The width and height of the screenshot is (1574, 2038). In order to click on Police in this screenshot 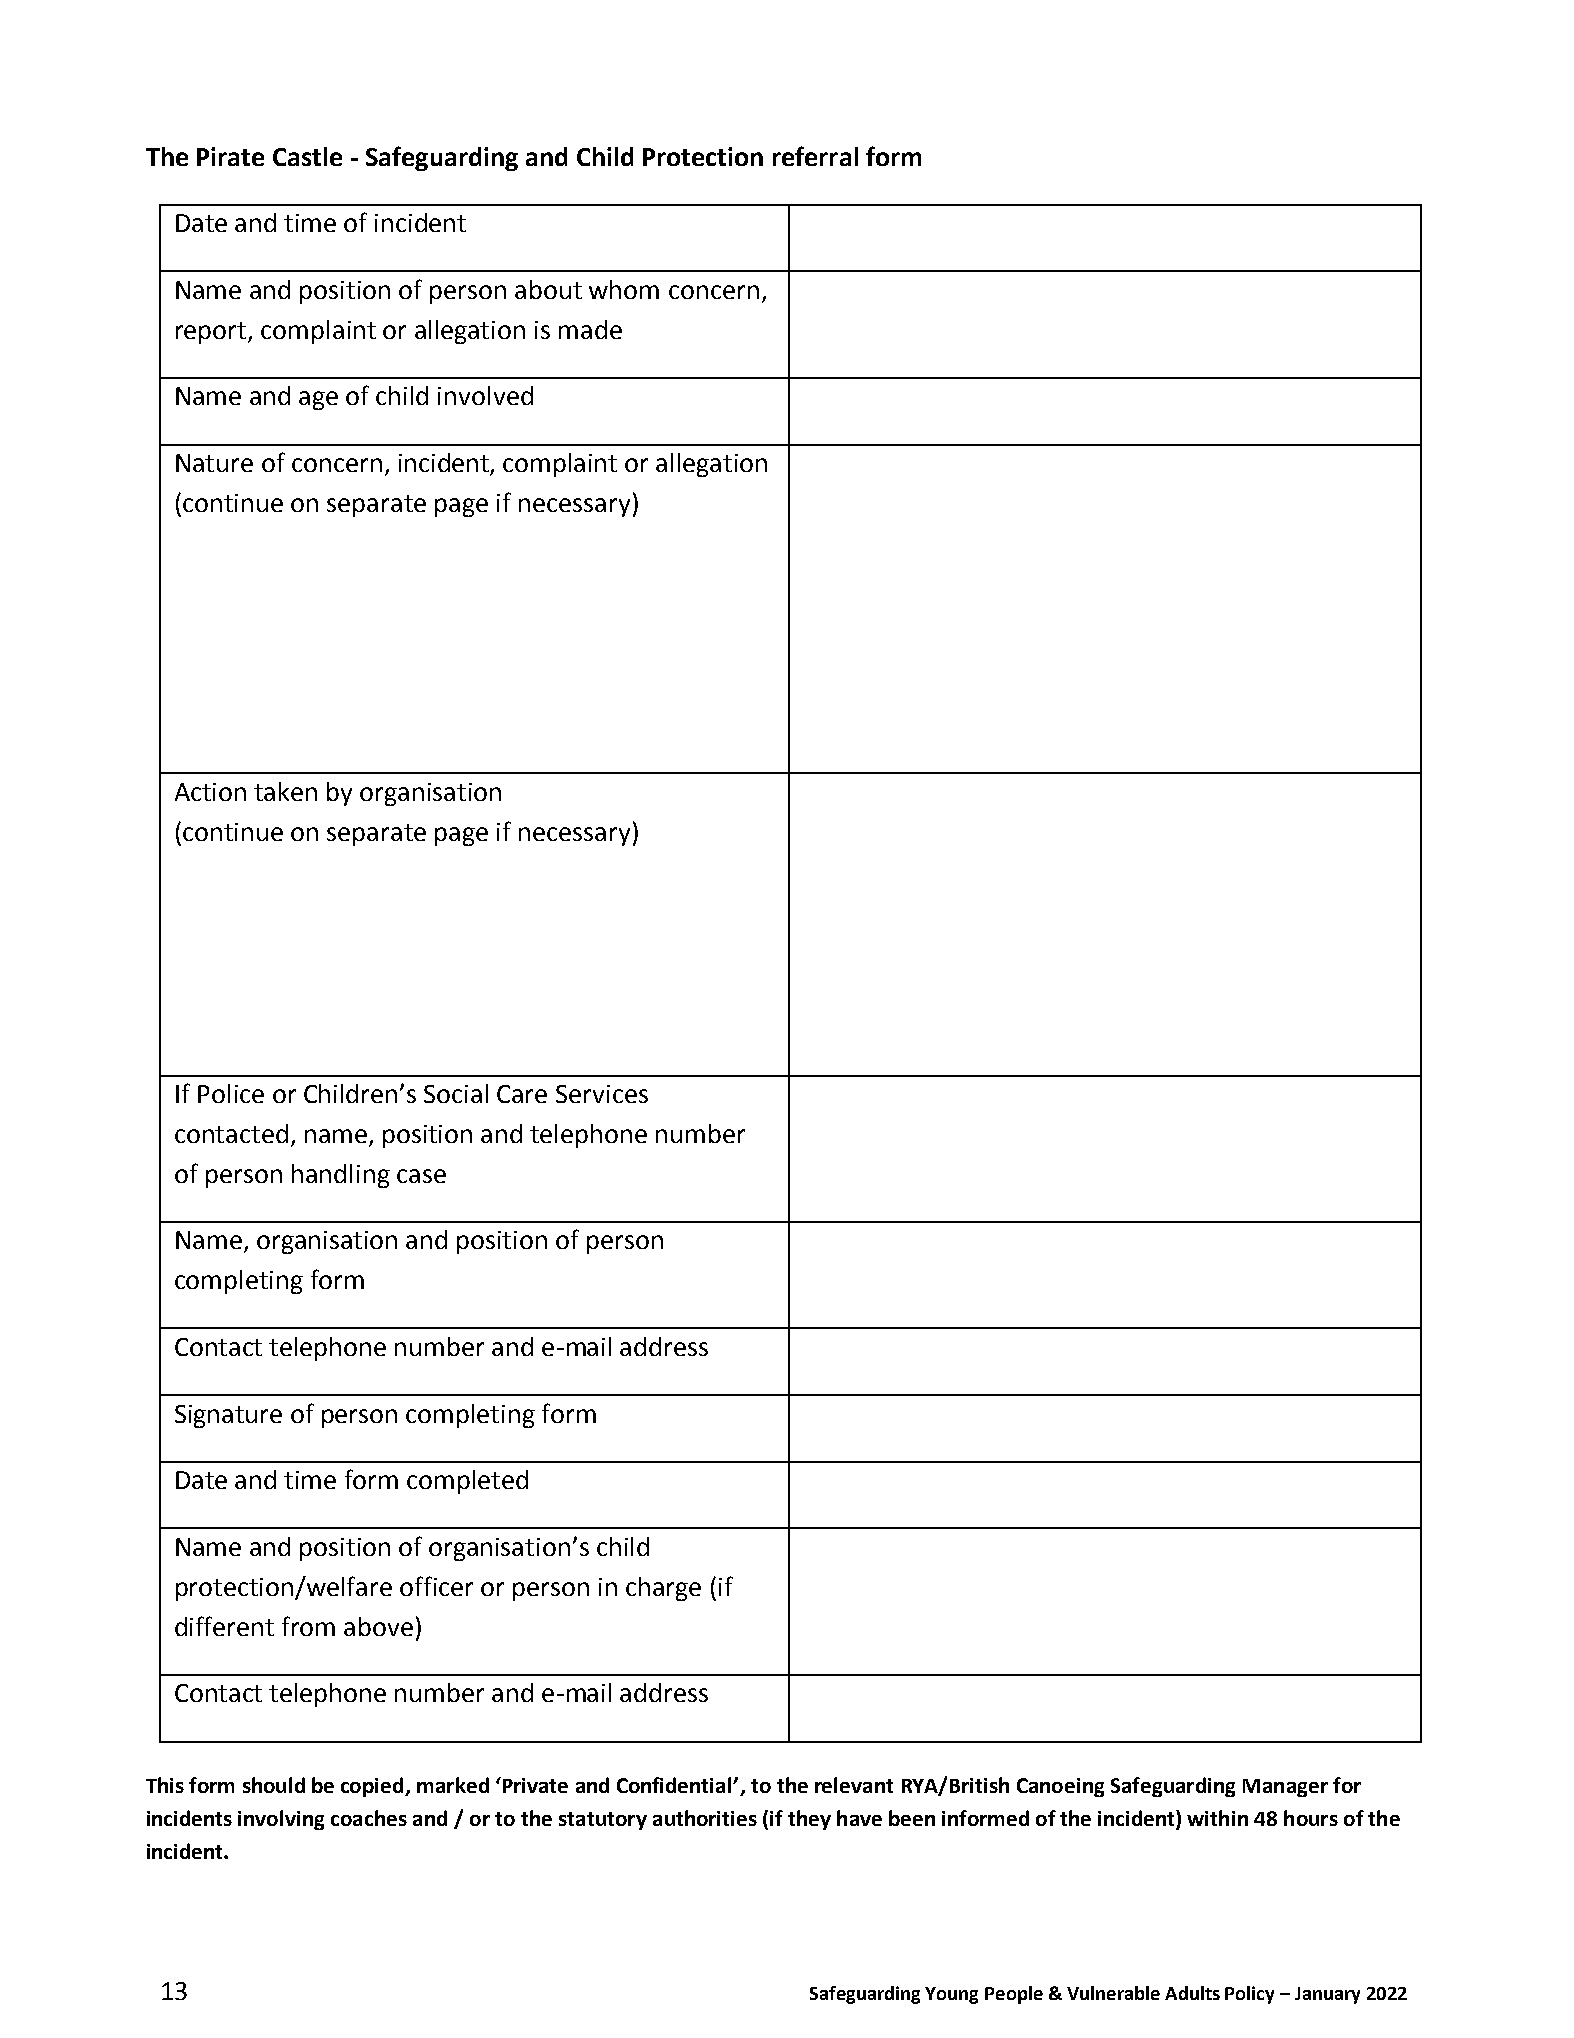, I will do `click(231, 1093)`.
